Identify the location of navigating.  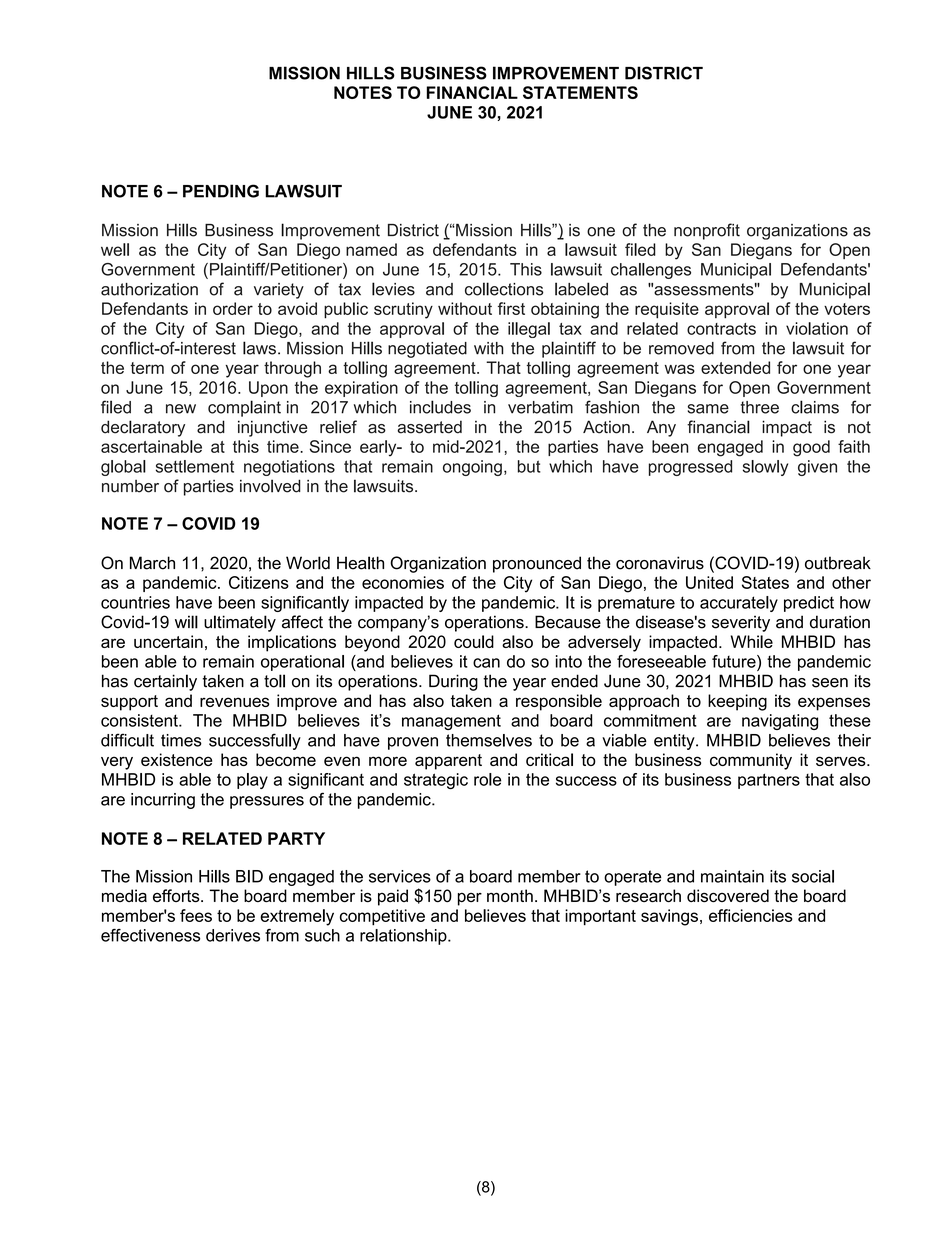
(780, 722).
